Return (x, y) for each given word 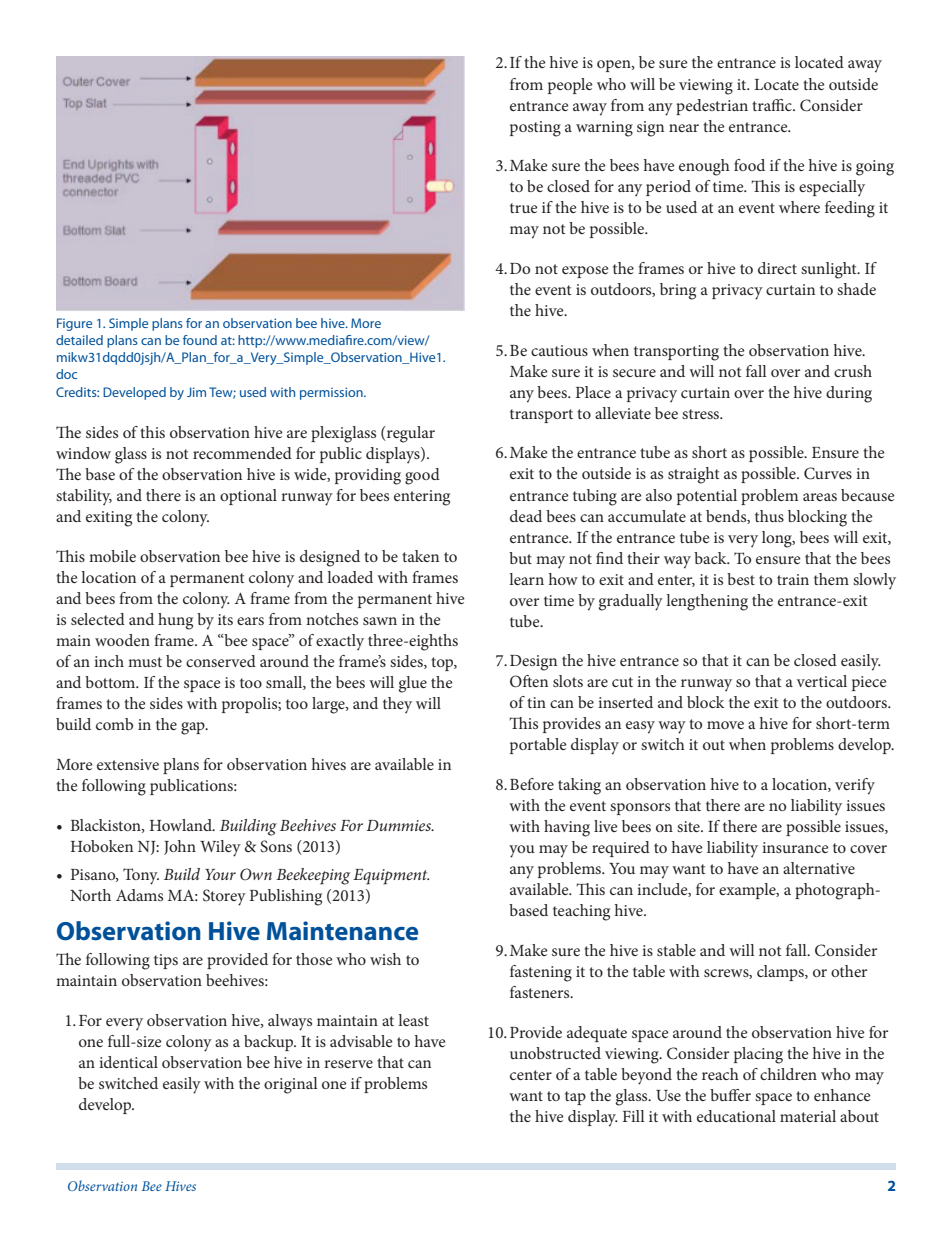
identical (128, 1062)
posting (535, 129)
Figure (74, 324)
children (788, 1074)
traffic (773, 105)
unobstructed (555, 1053)
